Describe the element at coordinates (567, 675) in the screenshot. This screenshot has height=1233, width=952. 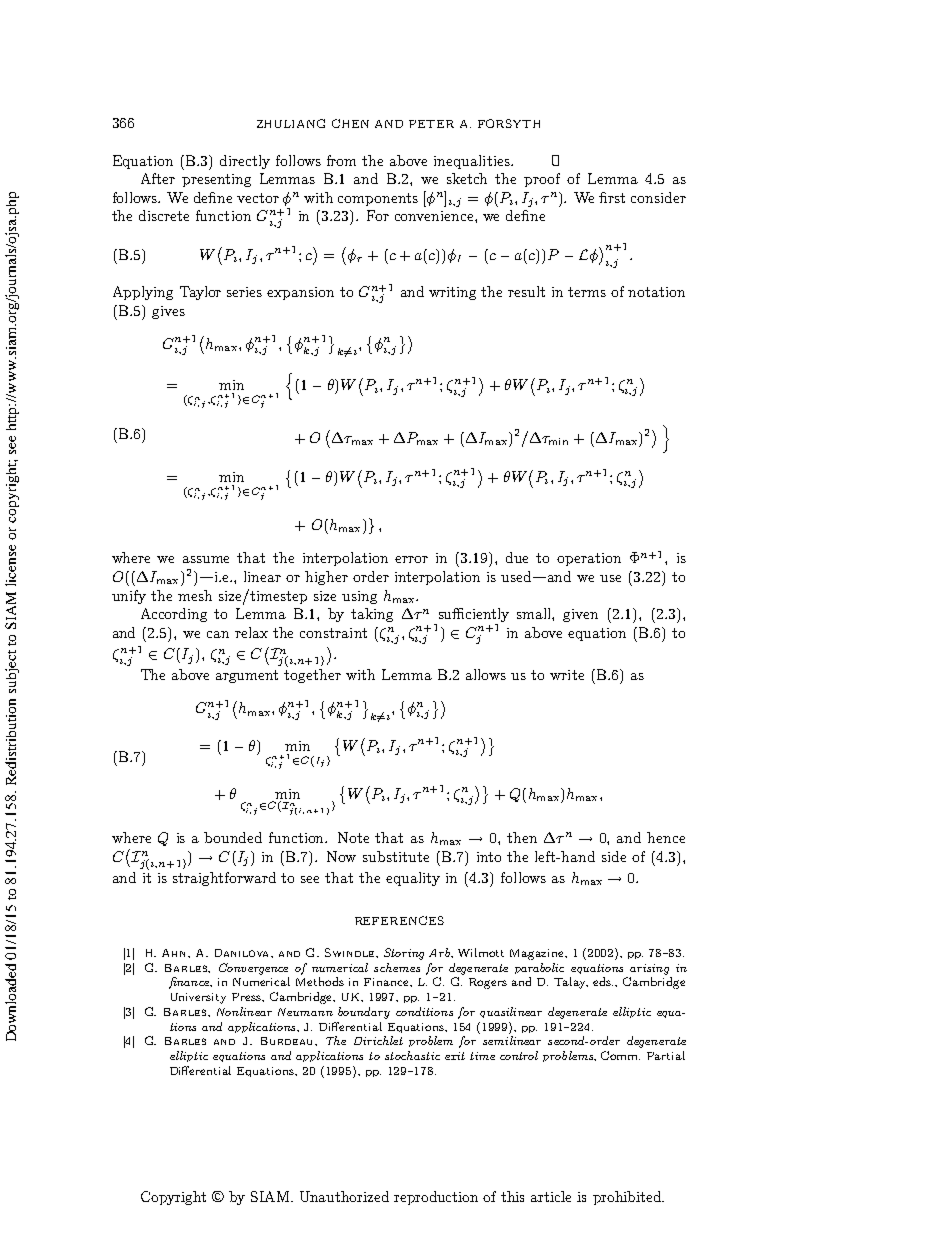
I see `write` at that location.
